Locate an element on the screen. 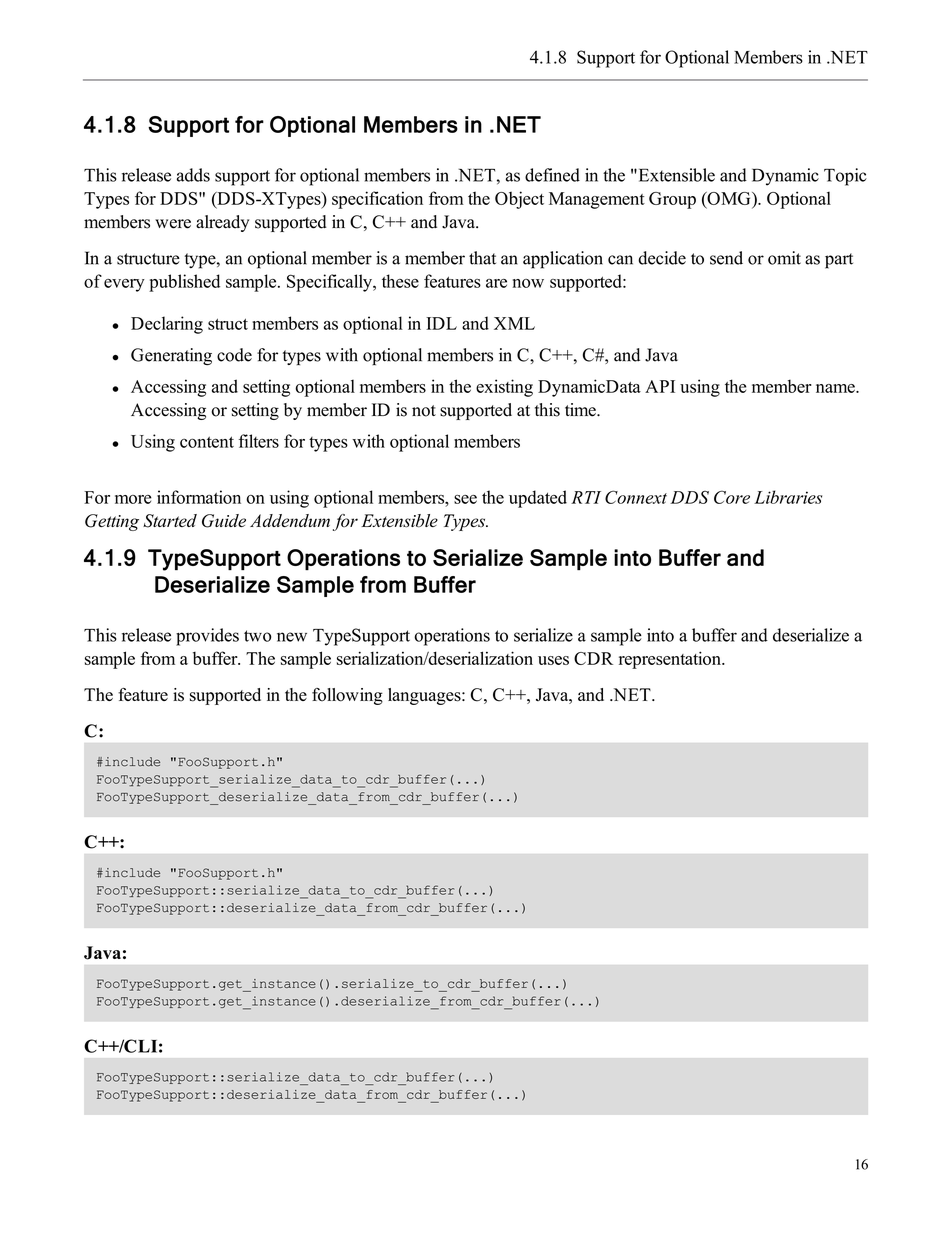  content is located at coordinates (207, 442).
